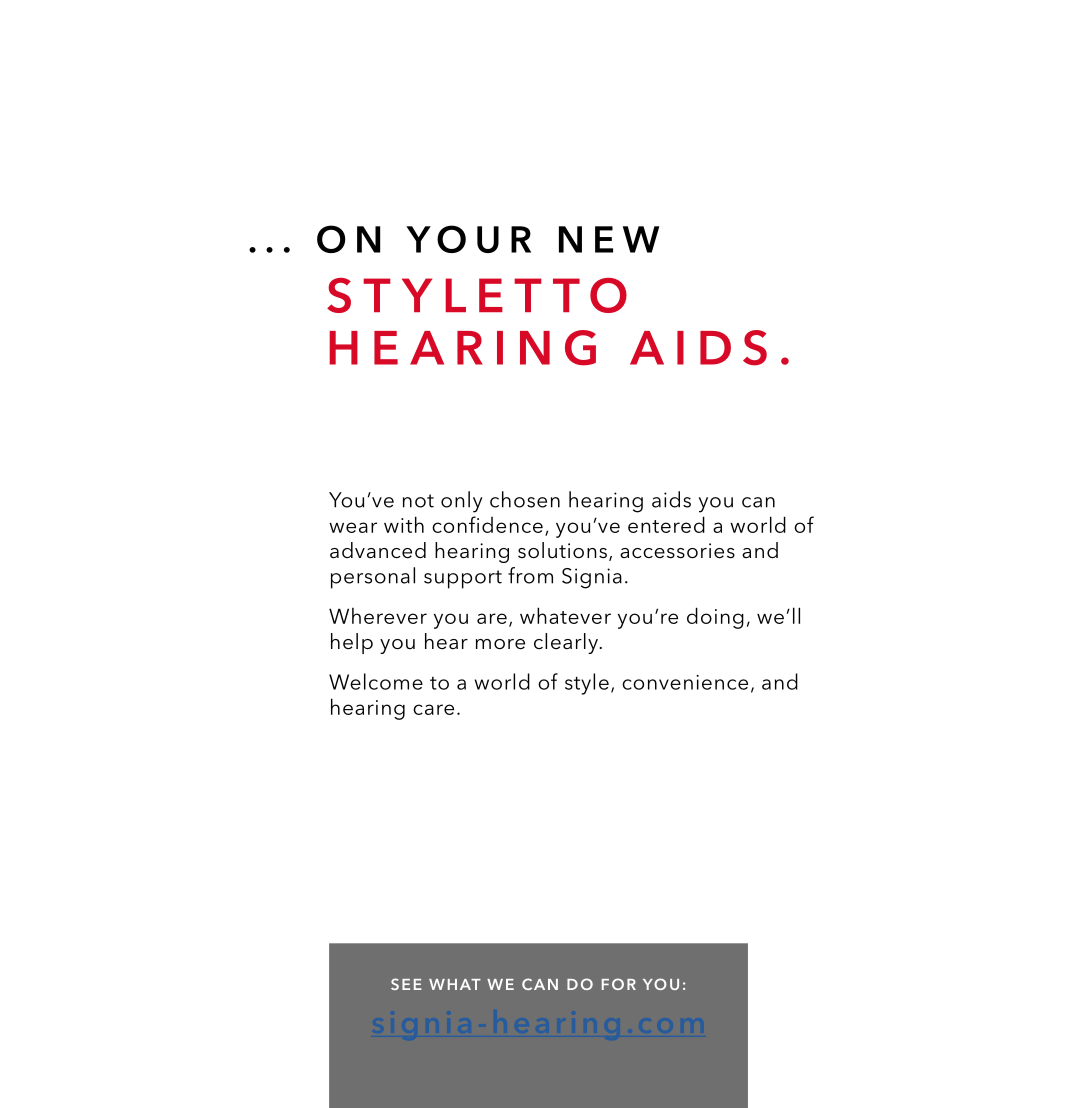 Image resolution: width=1092 pixels, height=1108 pixels. Describe the element at coordinates (671, 499) in the image. I see `aids` at that location.
